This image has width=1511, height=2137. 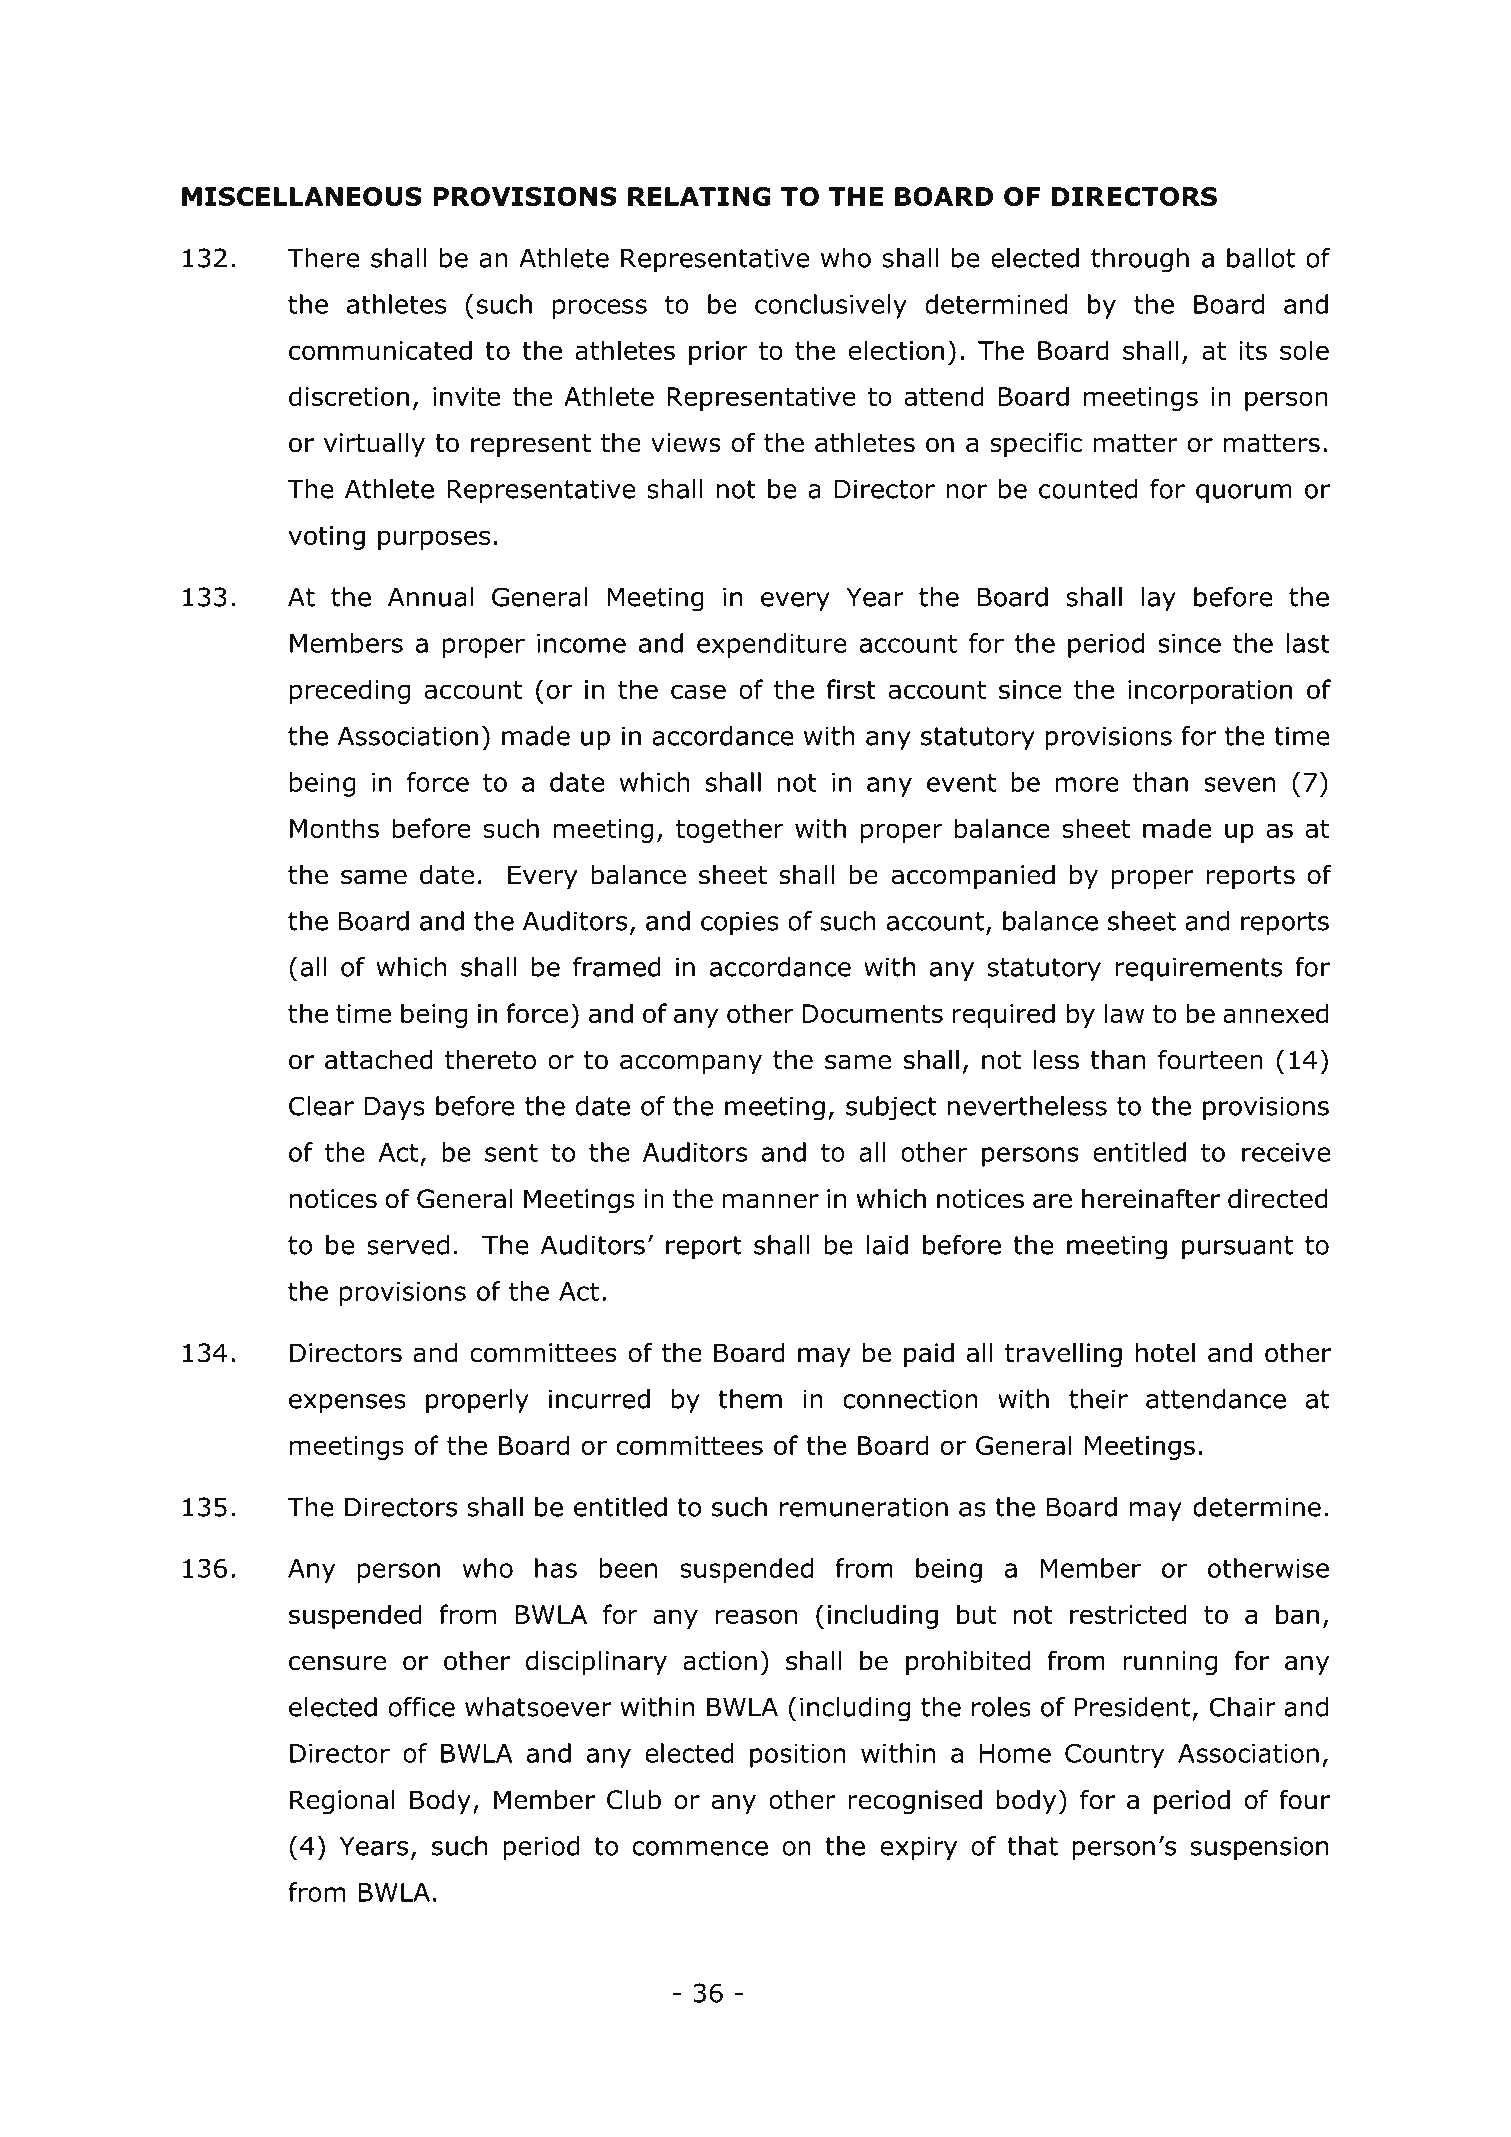 I want to click on law, so click(x=1124, y=1013).
